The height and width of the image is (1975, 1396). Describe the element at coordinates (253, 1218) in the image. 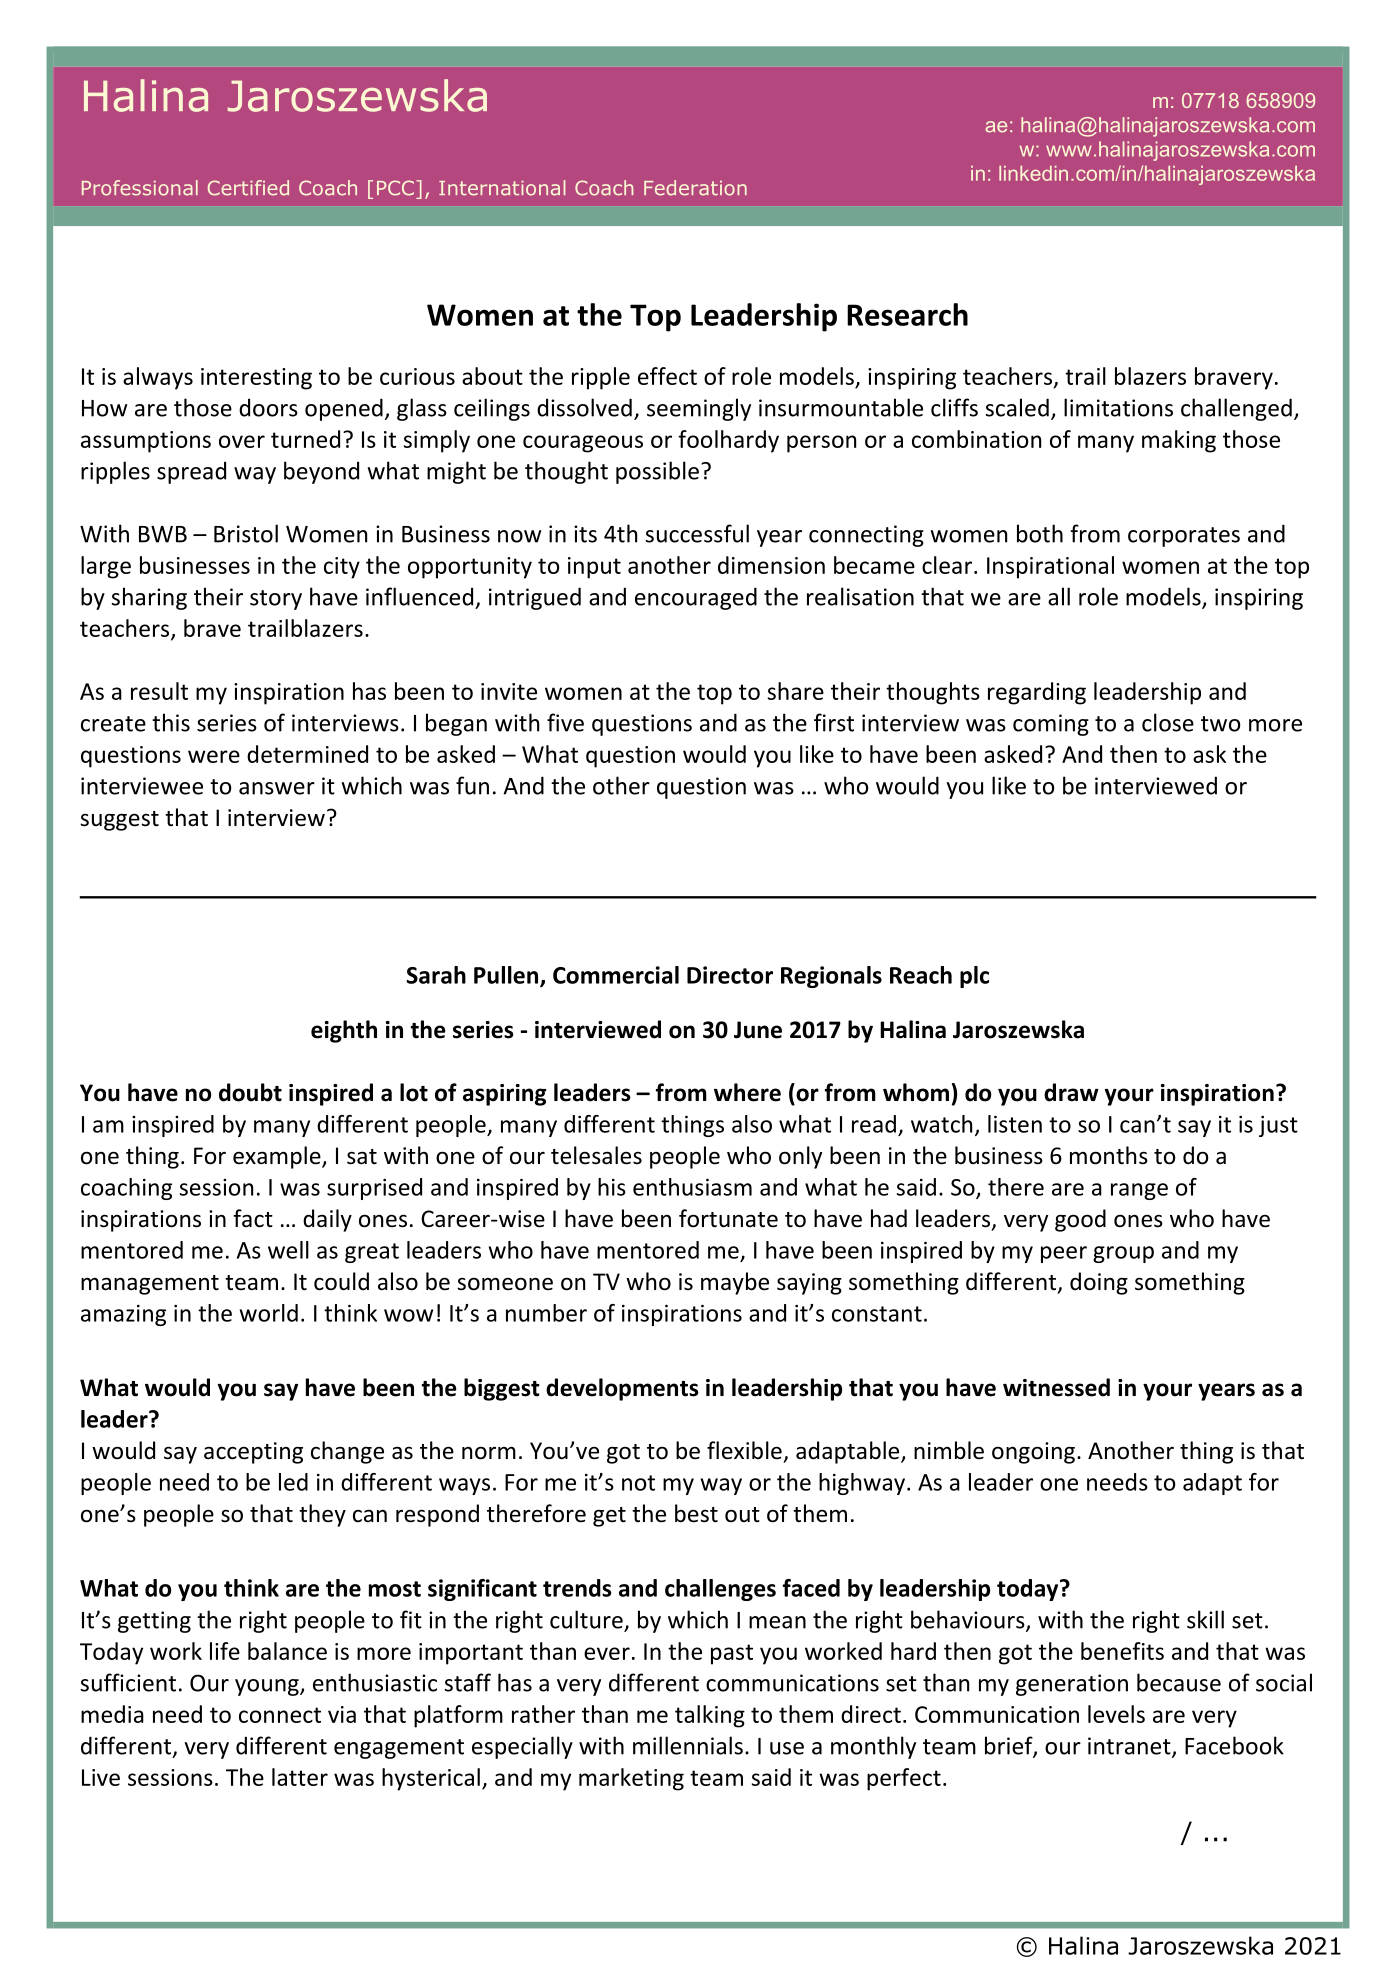

I see `fact` at that location.
